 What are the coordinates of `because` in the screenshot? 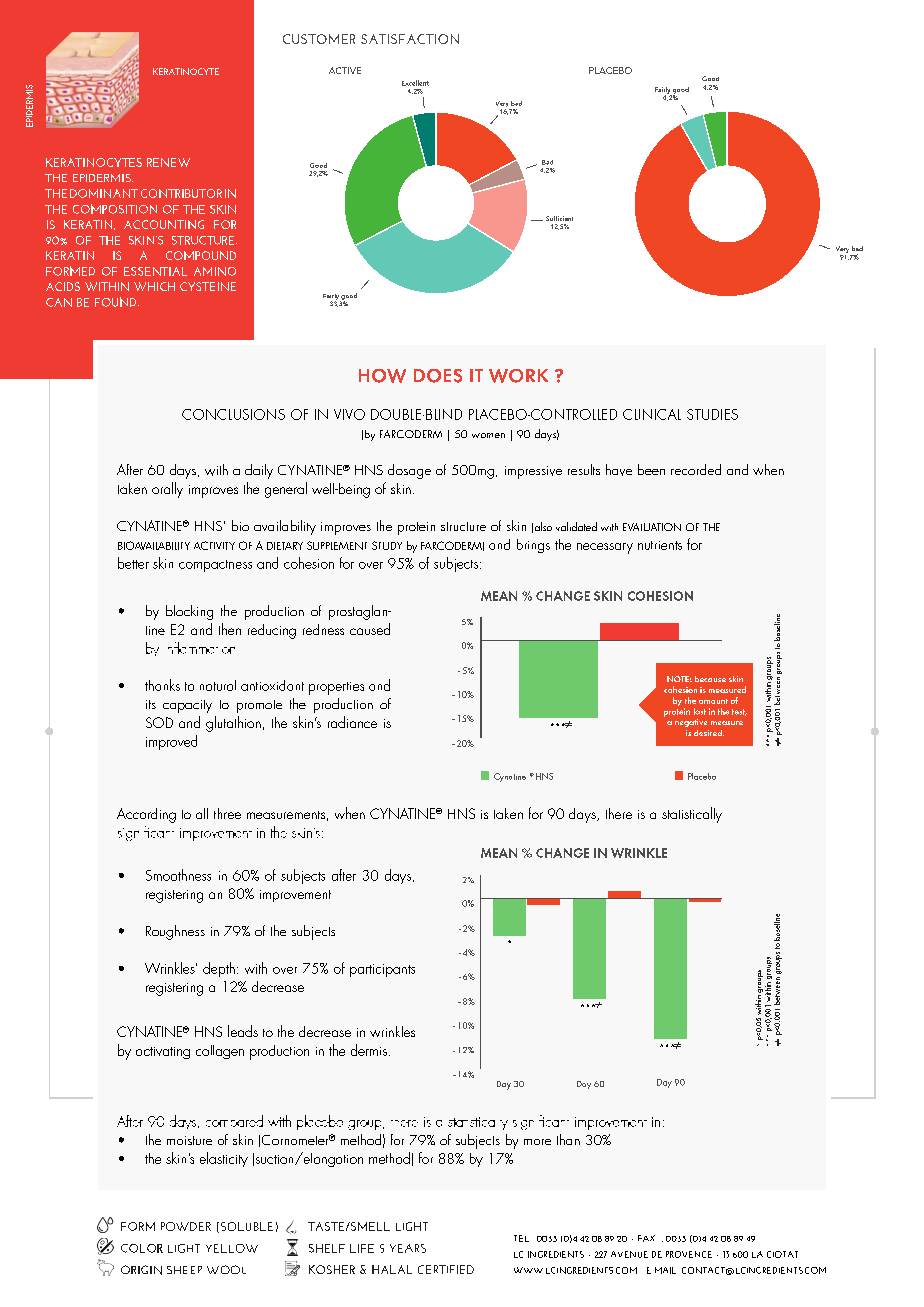 It's located at (710, 679).
